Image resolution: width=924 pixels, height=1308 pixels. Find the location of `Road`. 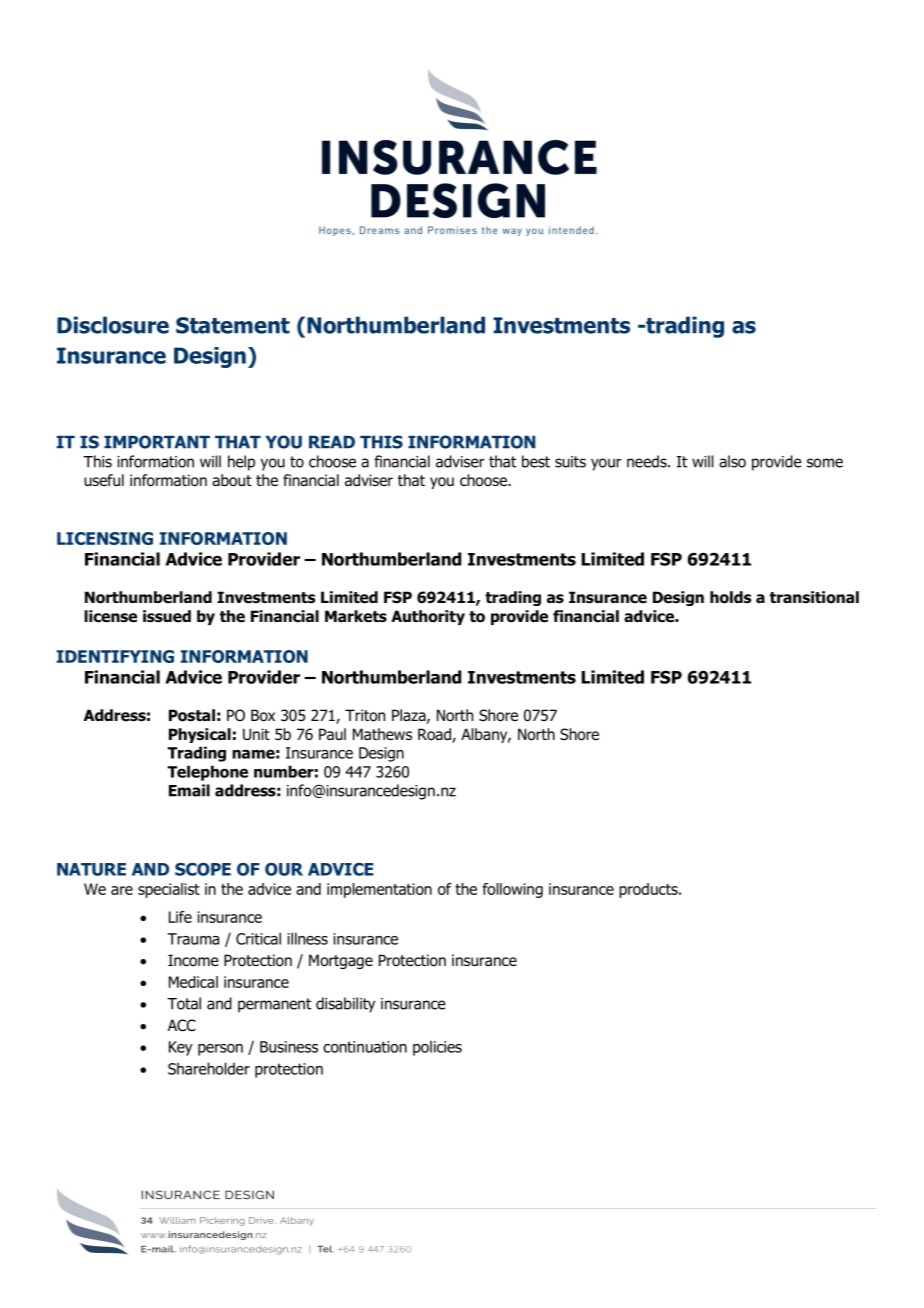

Road is located at coordinates (435, 735).
